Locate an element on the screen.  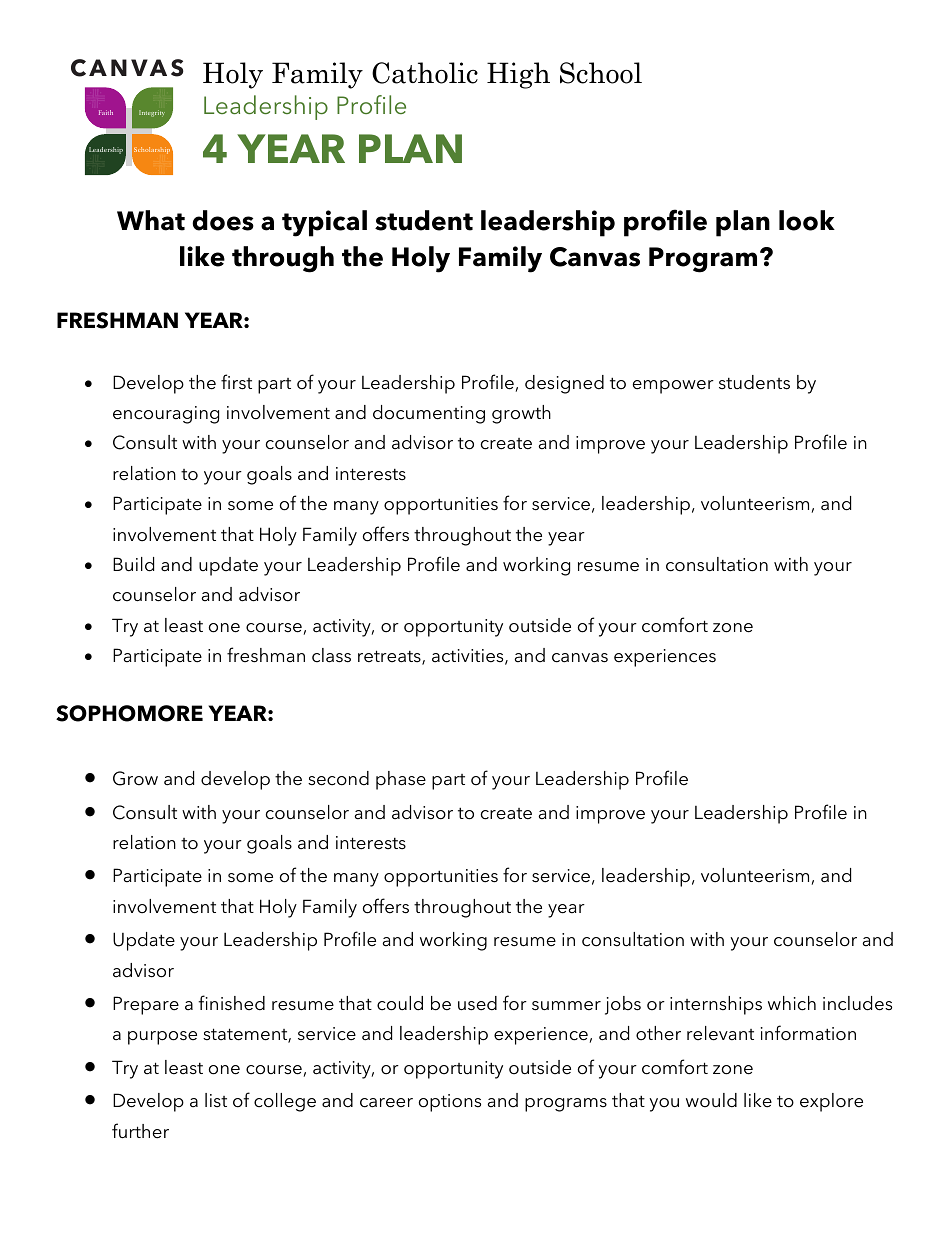
would is located at coordinates (711, 1100).
